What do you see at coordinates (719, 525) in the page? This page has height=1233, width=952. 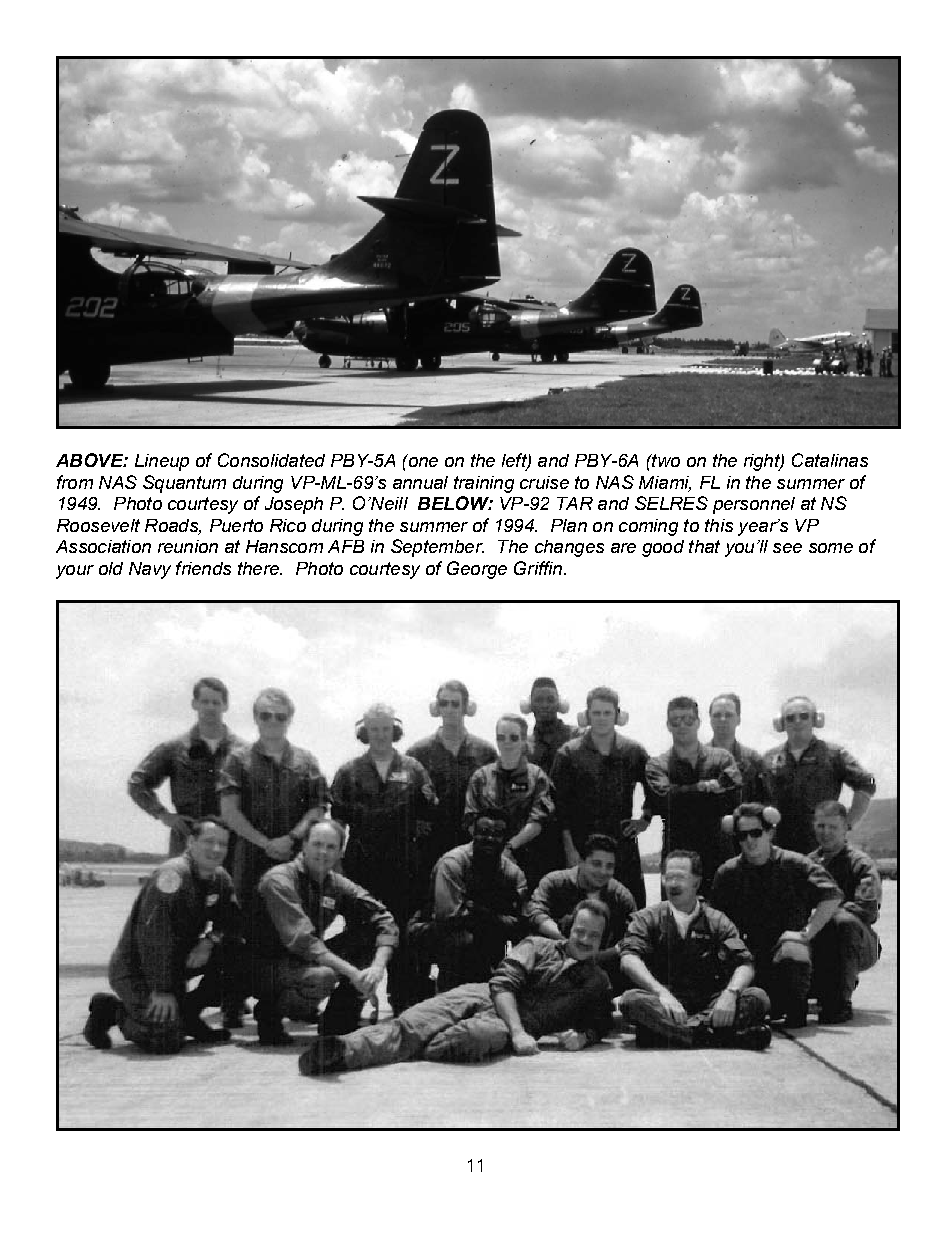 I see `this` at bounding box center [719, 525].
